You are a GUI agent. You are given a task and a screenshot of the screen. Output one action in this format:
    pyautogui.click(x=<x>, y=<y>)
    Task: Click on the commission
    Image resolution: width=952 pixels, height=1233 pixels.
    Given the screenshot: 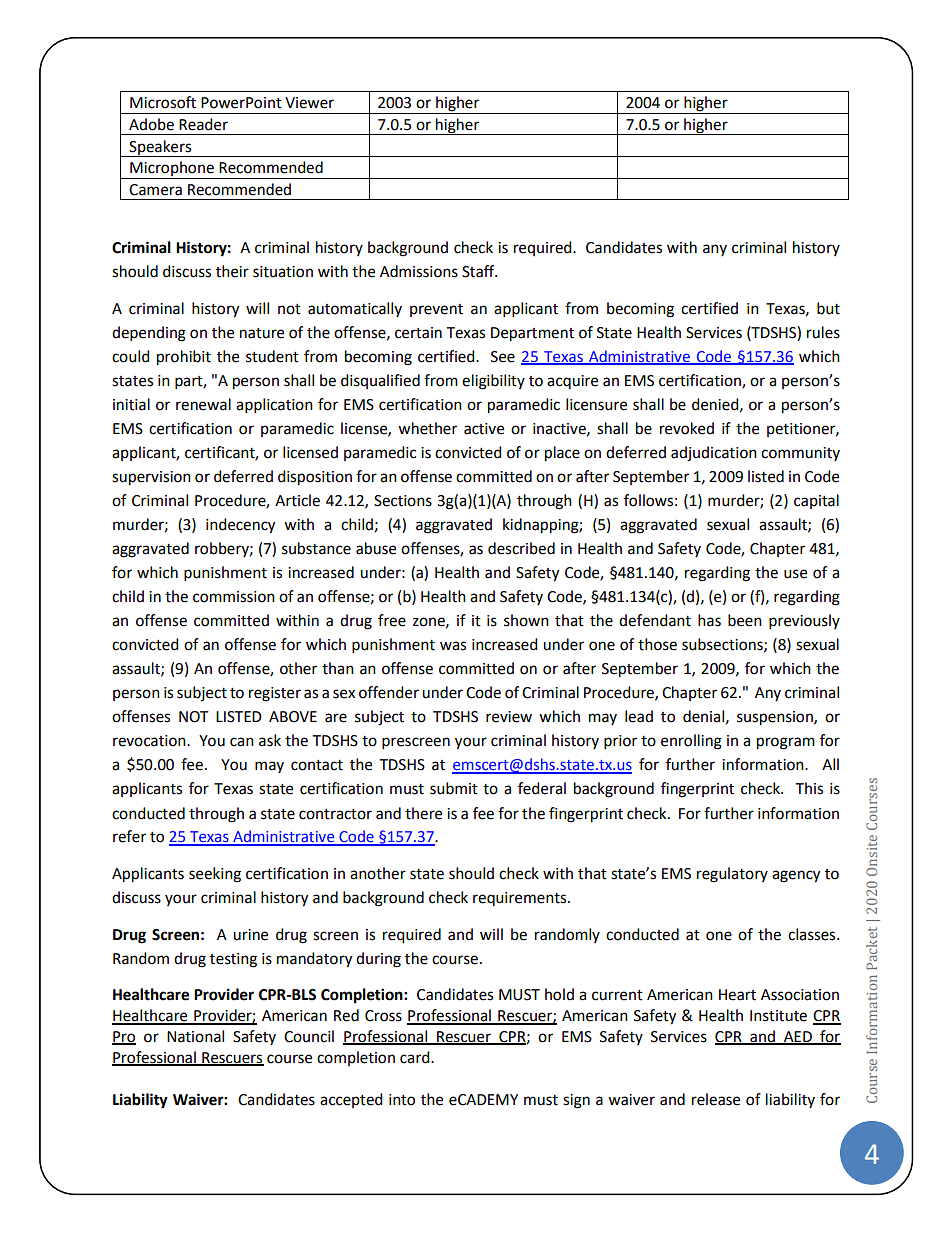 What is the action you would take?
    pyautogui.click(x=234, y=597)
